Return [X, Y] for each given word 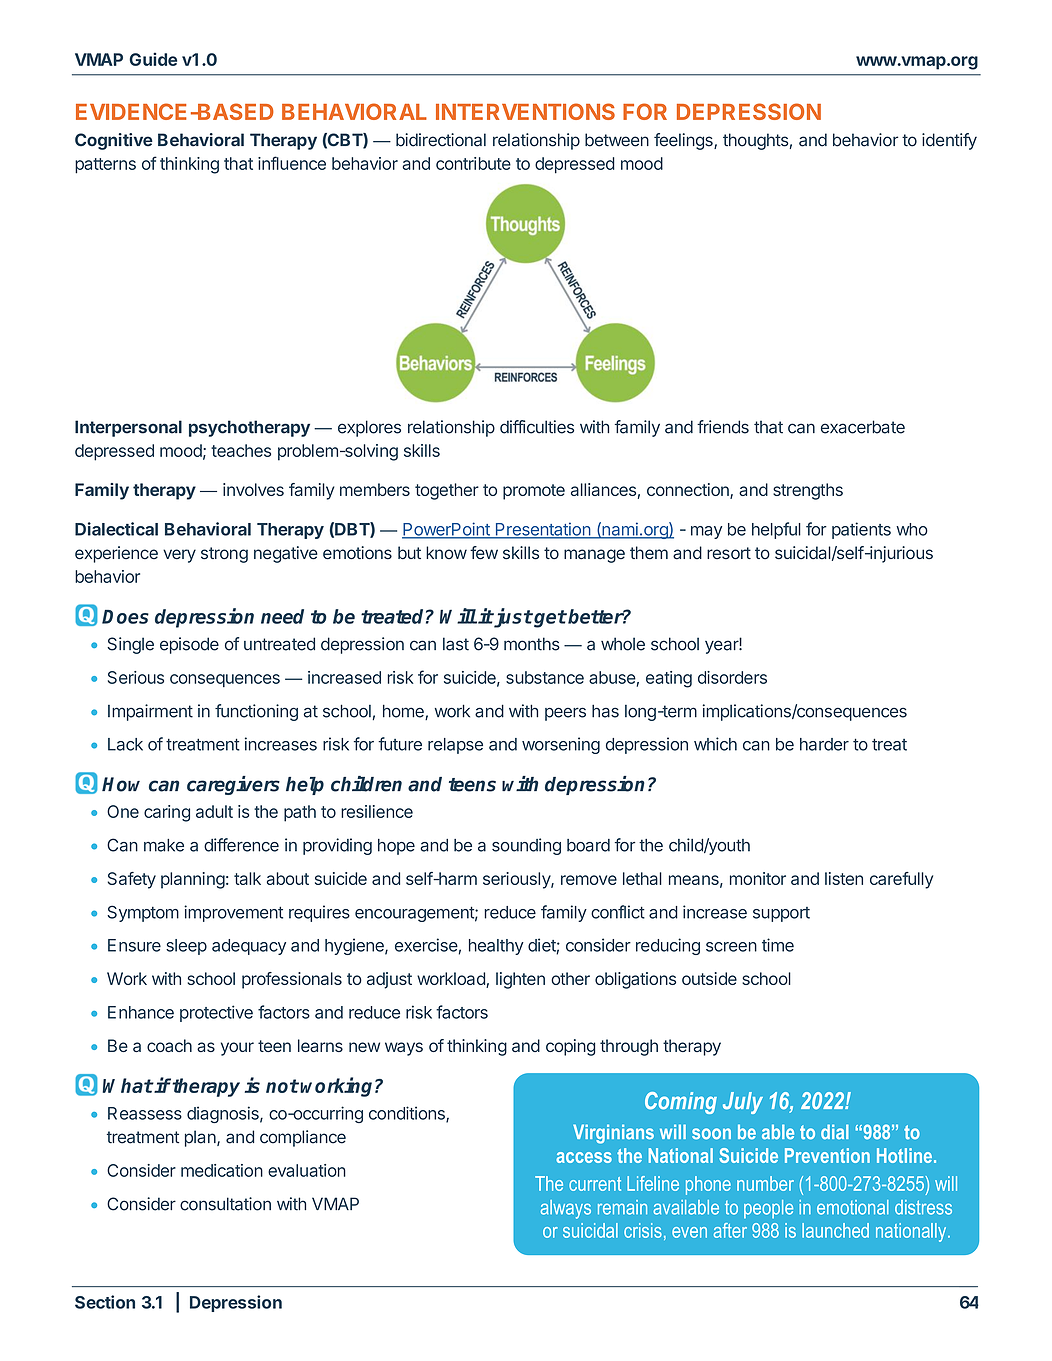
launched [835, 1230]
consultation [225, 1204]
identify [949, 141]
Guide [153, 59]
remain [622, 1207]
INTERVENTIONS [525, 111]
